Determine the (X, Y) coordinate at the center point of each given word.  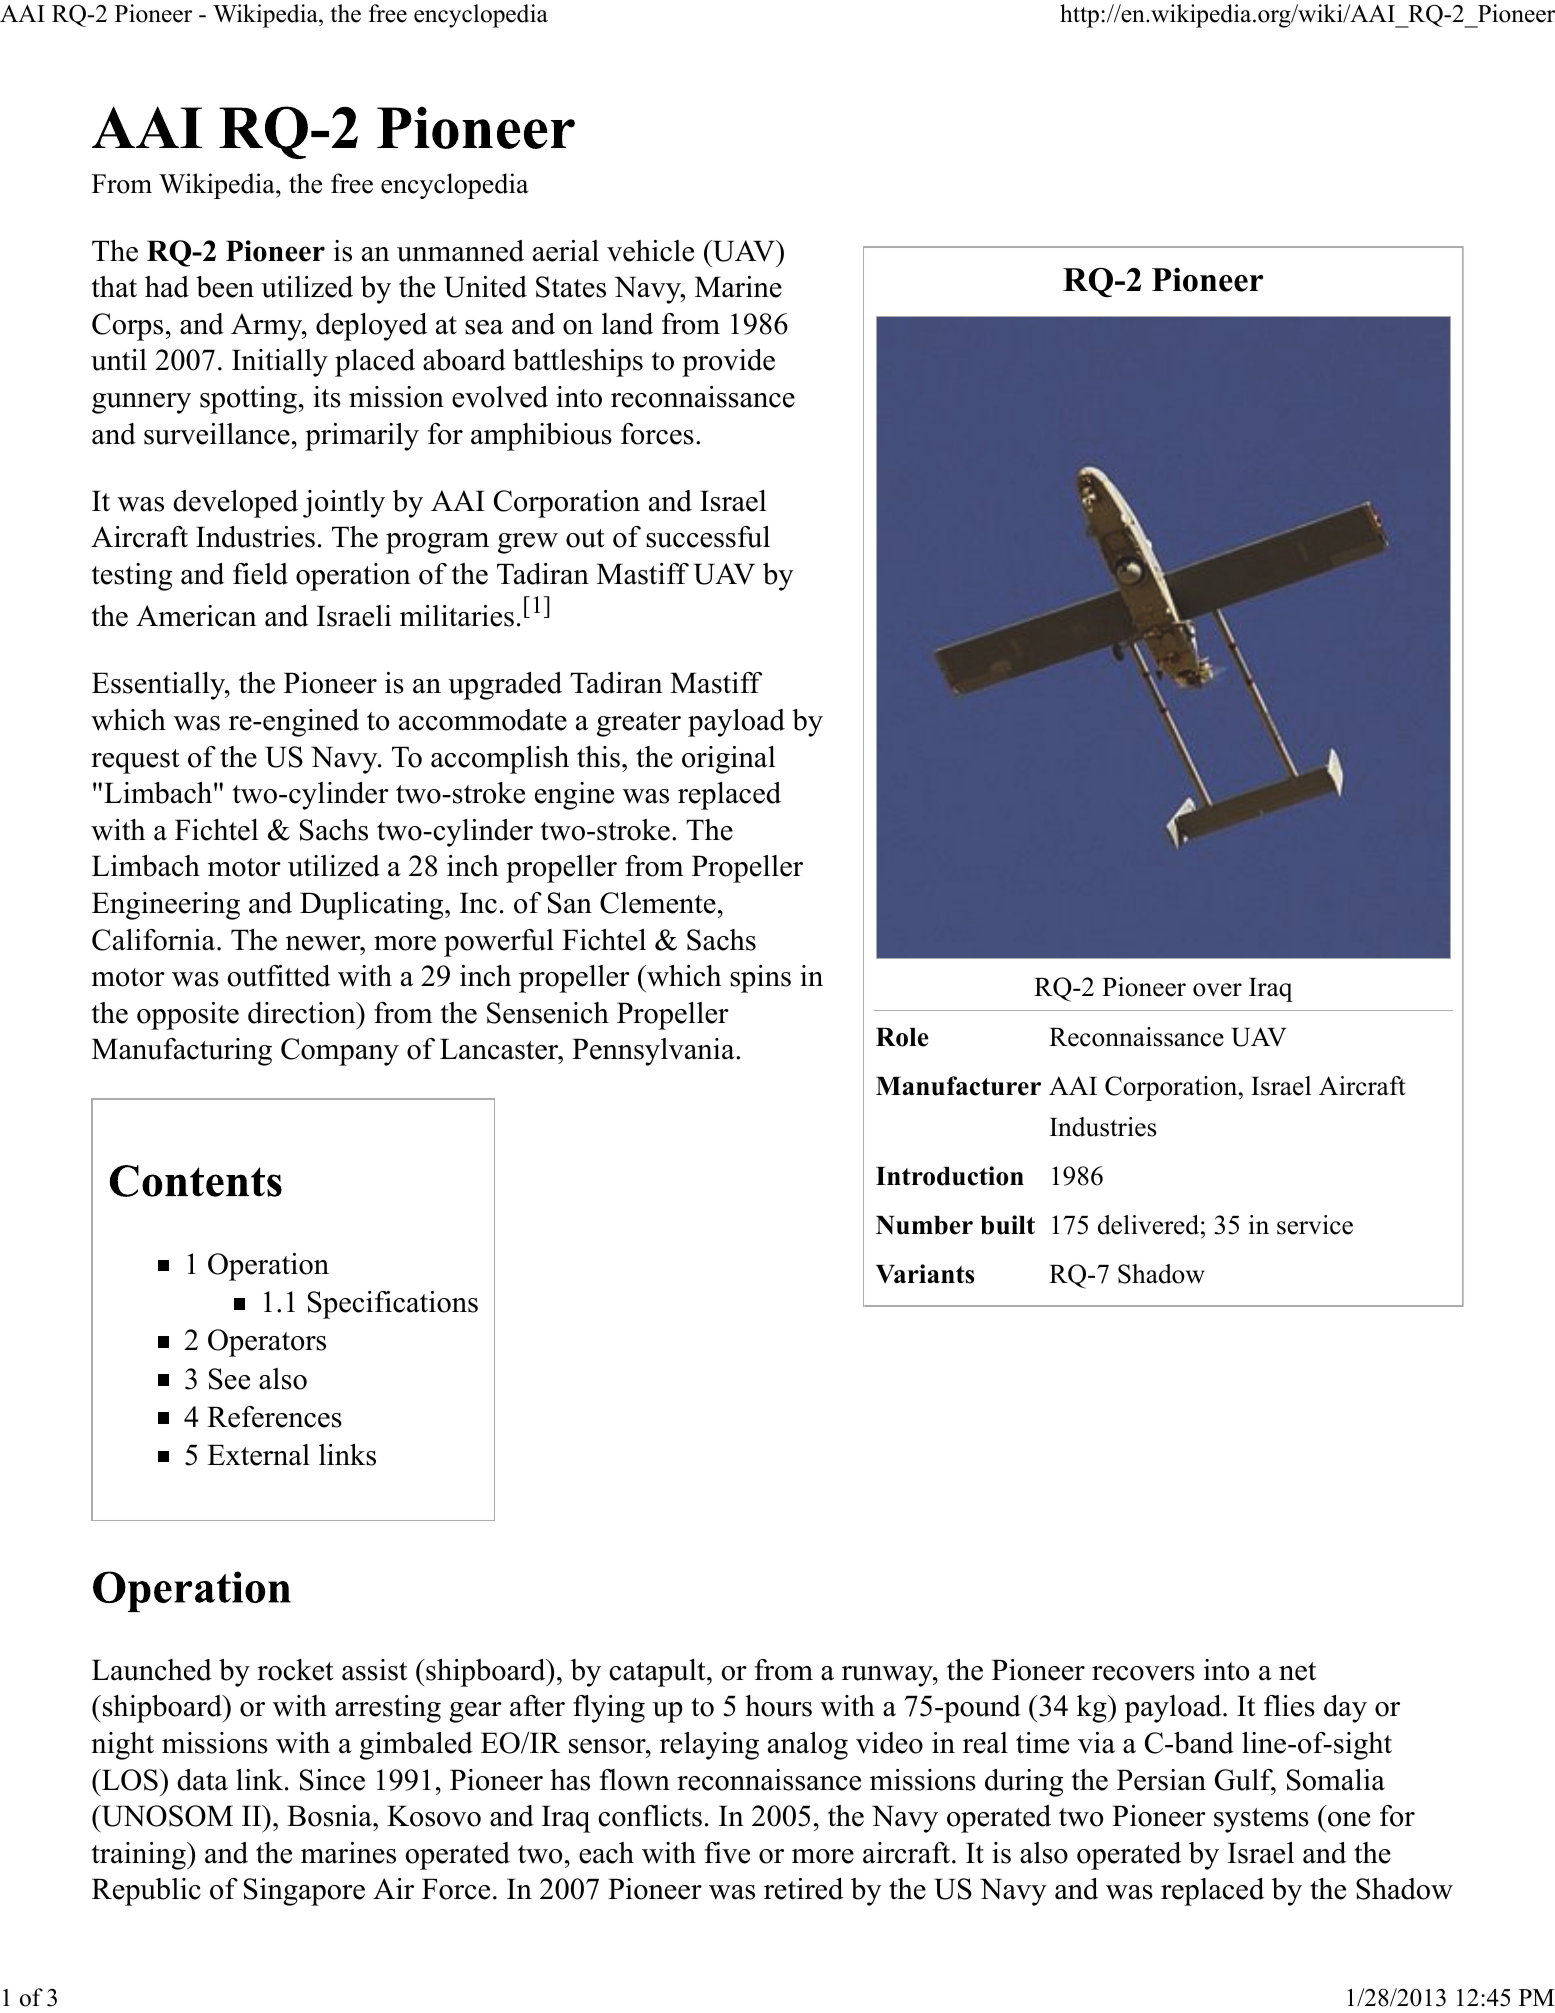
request (135, 761)
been (225, 287)
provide (728, 363)
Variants (925, 1274)
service (1315, 1225)
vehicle (650, 251)
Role (902, 1037)
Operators (267, 1343)
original (729, 760)
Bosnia (330, 1816)
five (727, 1853)
